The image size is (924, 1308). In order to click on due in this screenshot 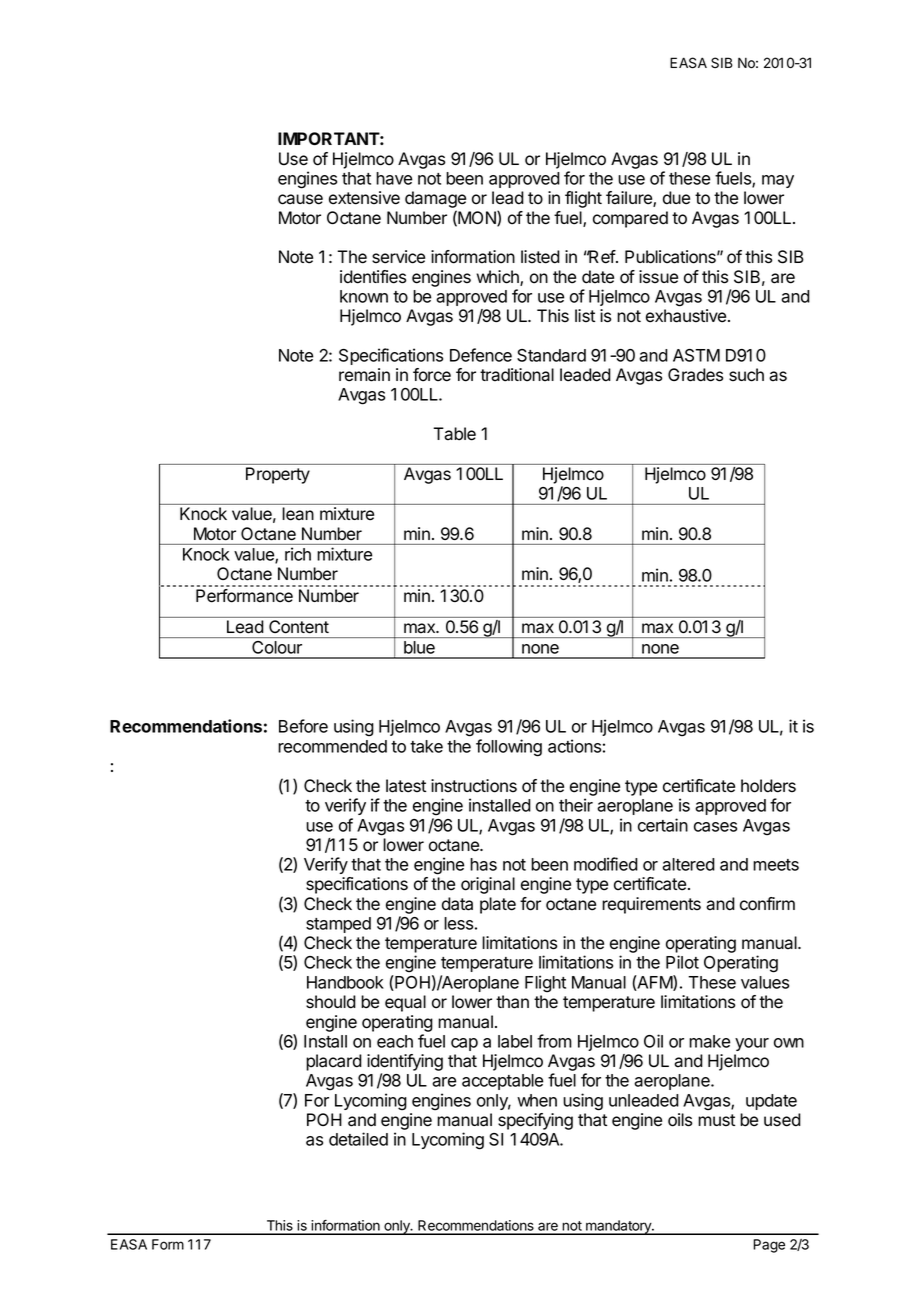, I will do `click(676, 198)`.
